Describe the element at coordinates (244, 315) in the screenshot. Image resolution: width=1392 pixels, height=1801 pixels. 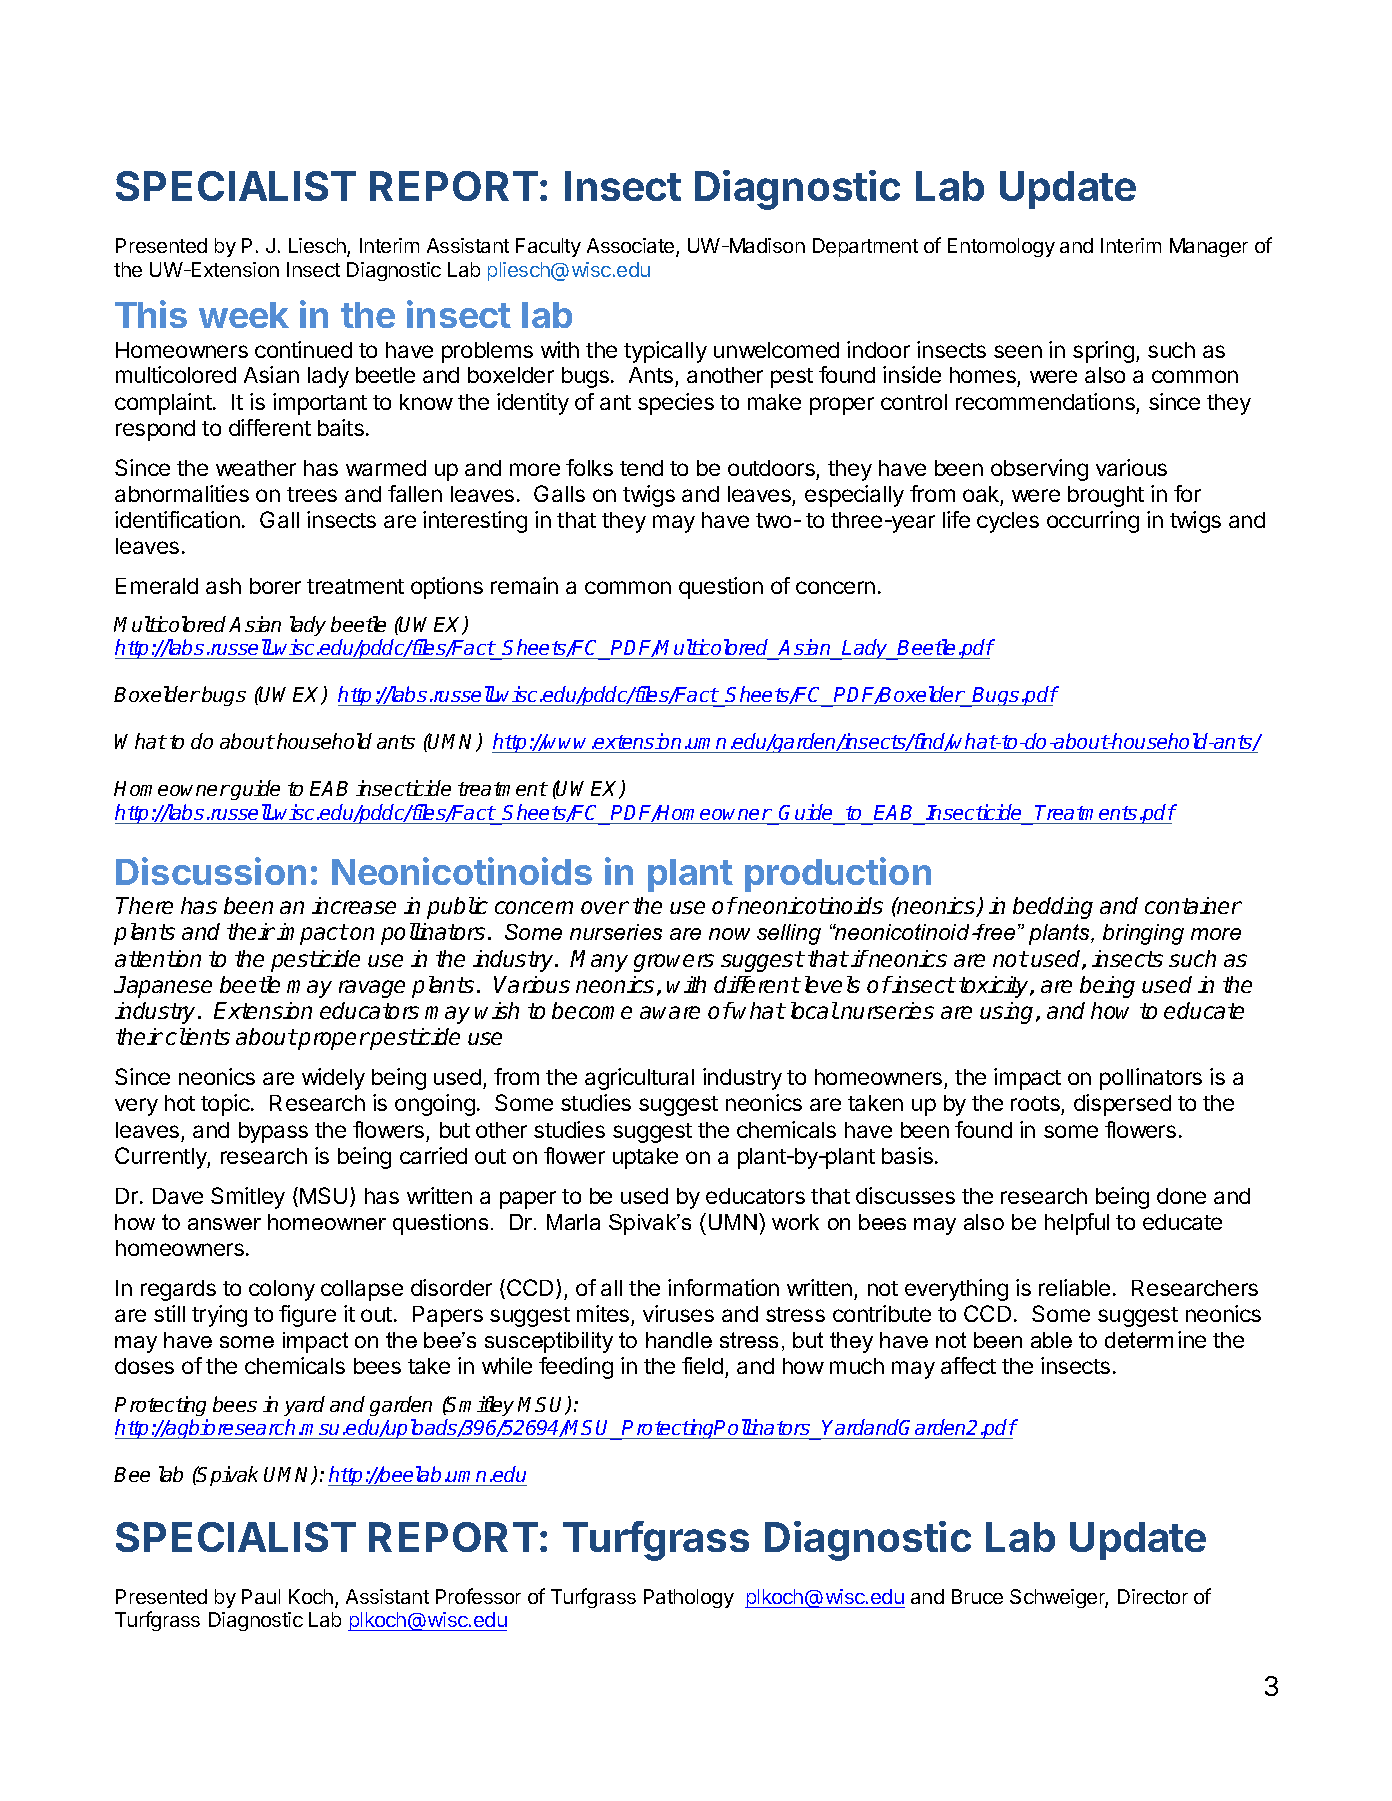
I see `week` at that location.
